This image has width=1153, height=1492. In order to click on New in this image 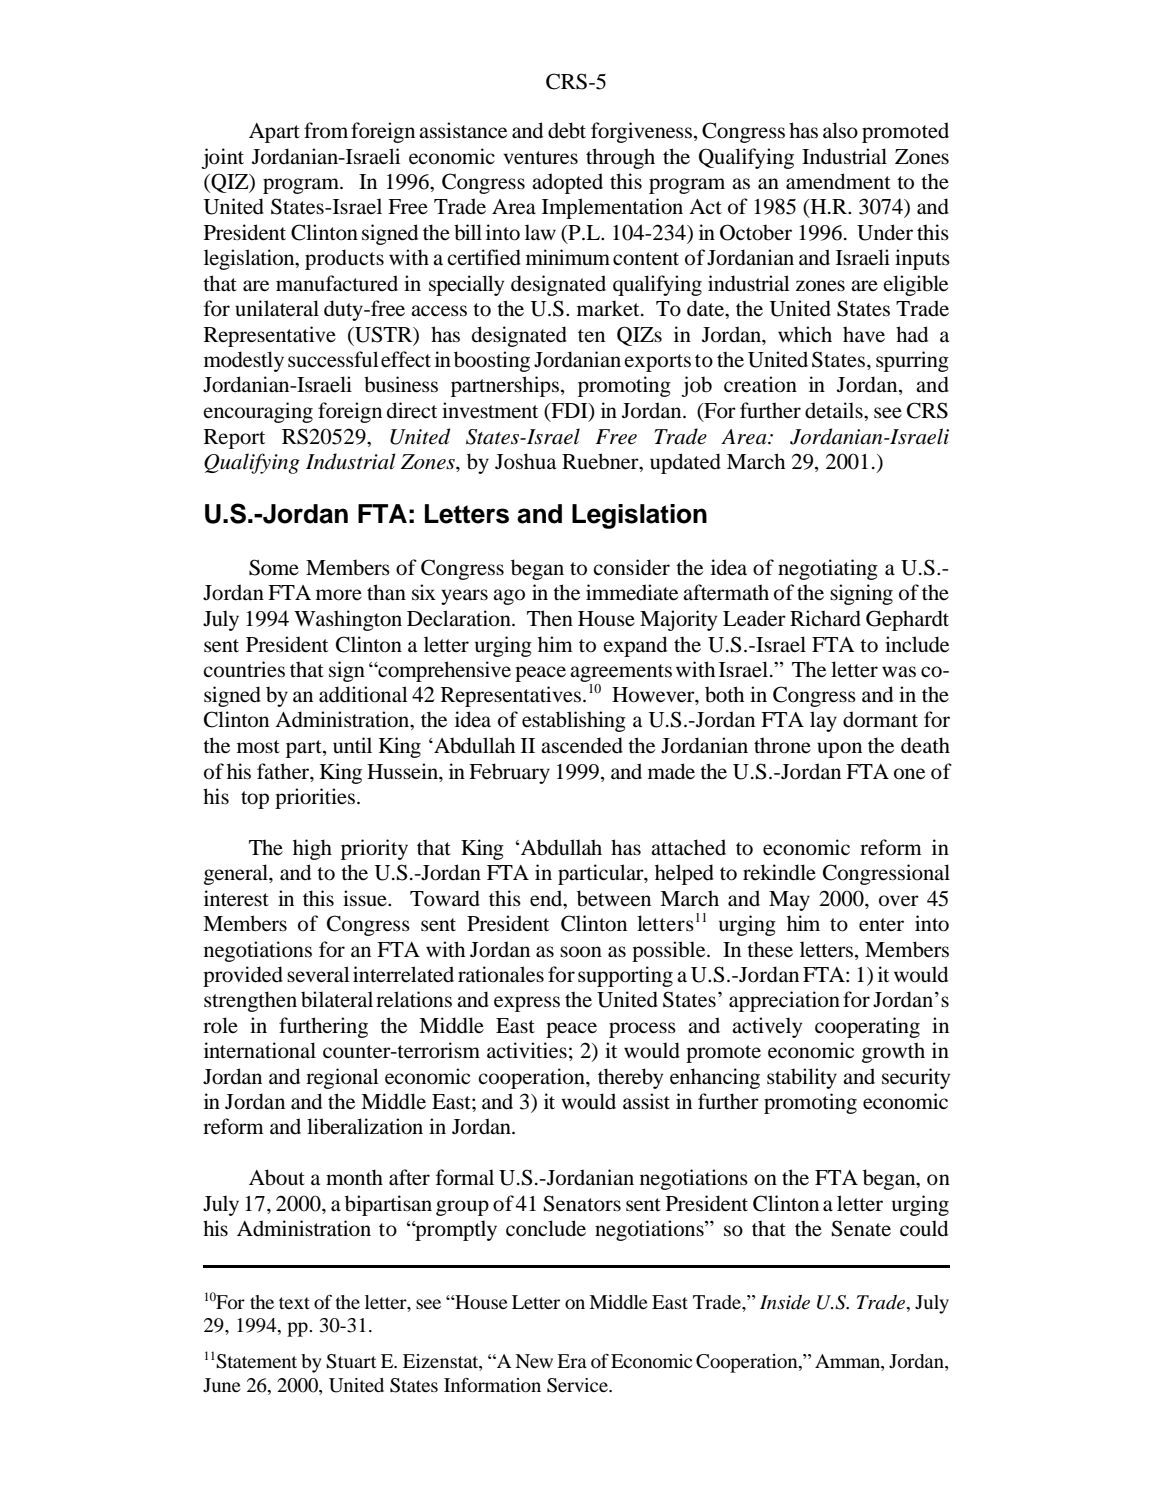, I will do `click(534, 1361)`.
